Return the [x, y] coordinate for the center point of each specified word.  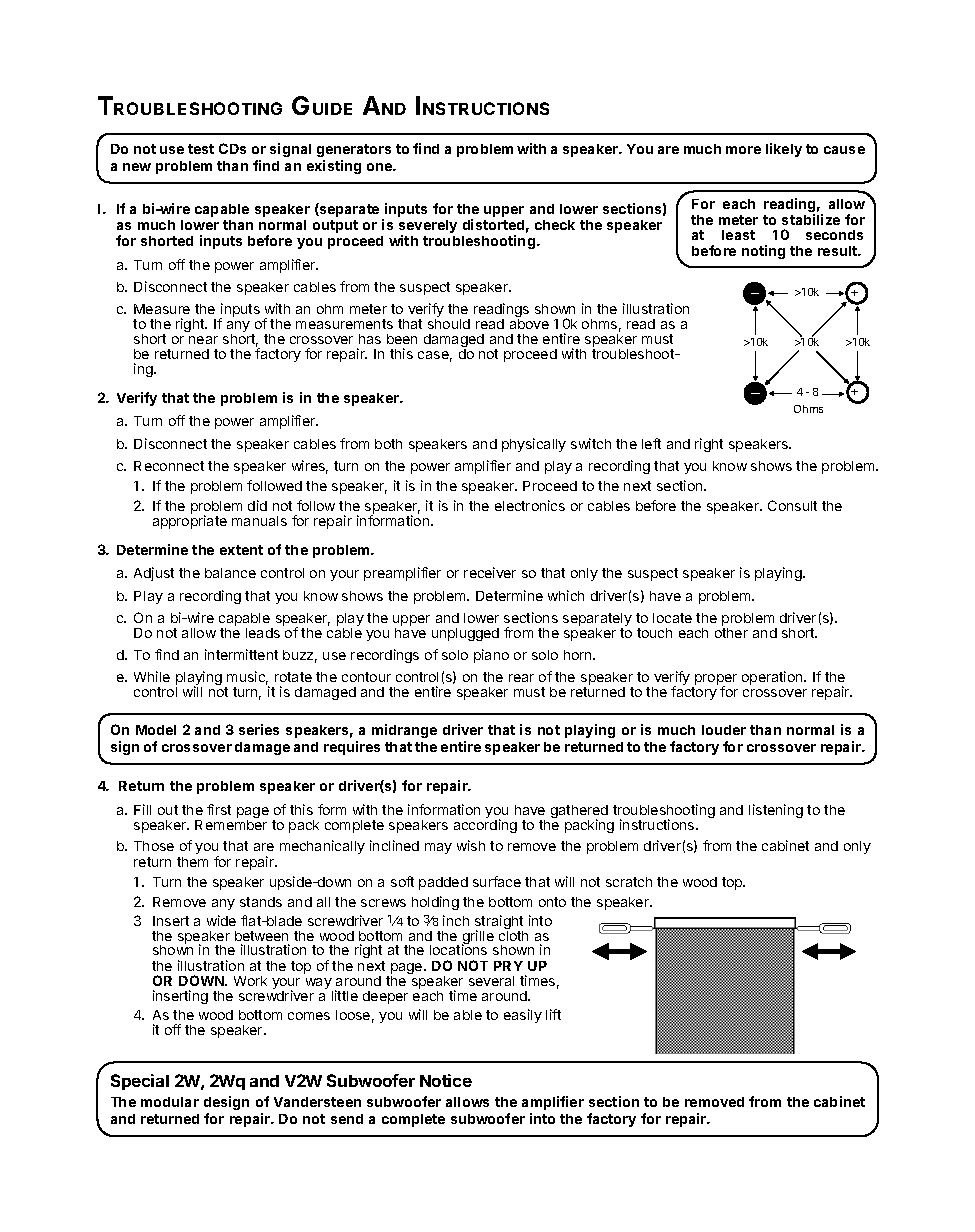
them [192, 862]
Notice [446, 1080]
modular [170, 1102]
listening [776, 811]
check [555, 225]
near [203, 340]
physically [534, 445]
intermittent [241, 654]
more [743, 150]
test [201, 149]
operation [773, 678]
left [651, 443]
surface [497, 881]
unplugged [465, 634]
